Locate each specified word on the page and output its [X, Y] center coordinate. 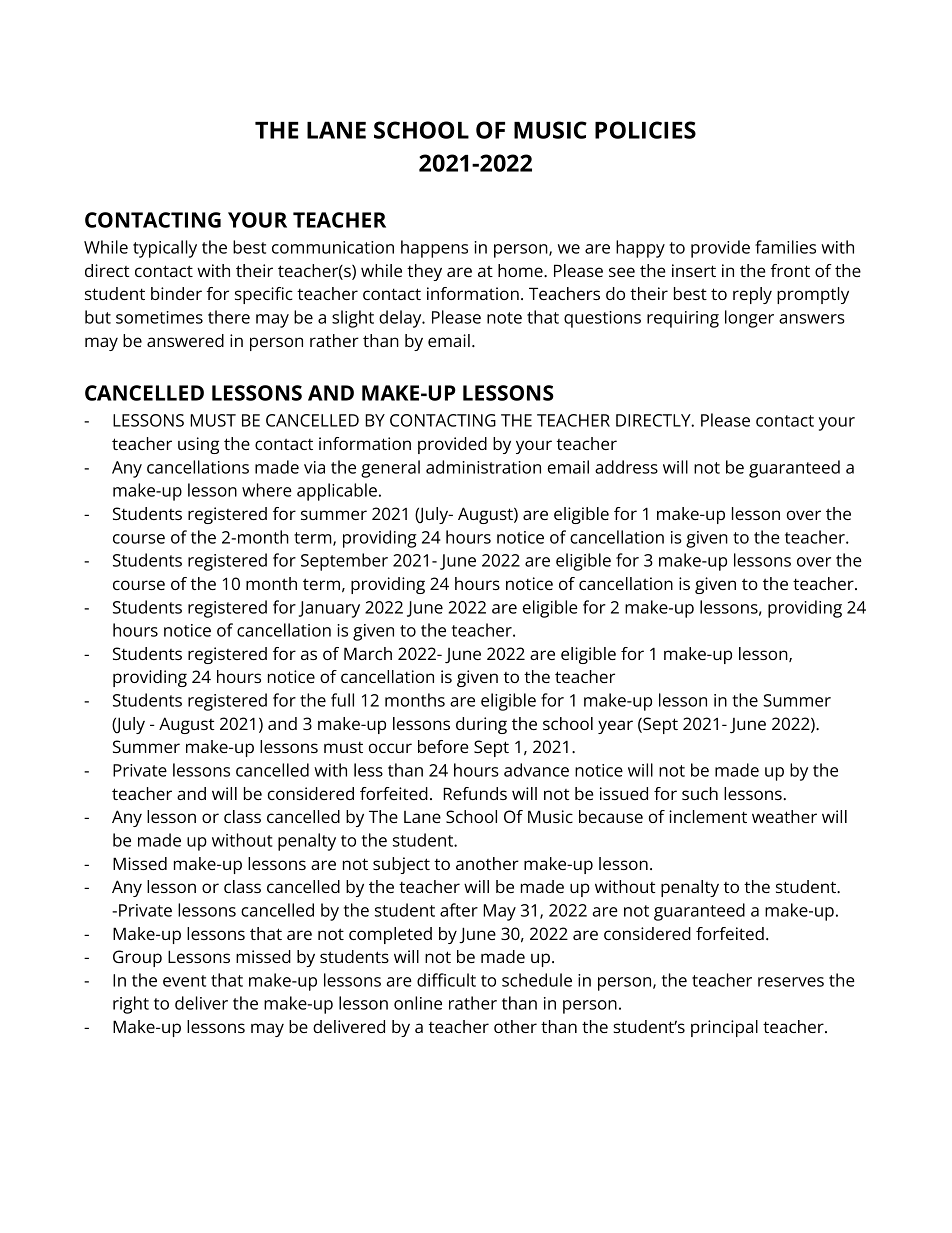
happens [434, 249]
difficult [446, 980]
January [329, 609]
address [626, 467]
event [184, 981]
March [368, 653]
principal [724, 1028]
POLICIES [645, 130]
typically [165, 249]
